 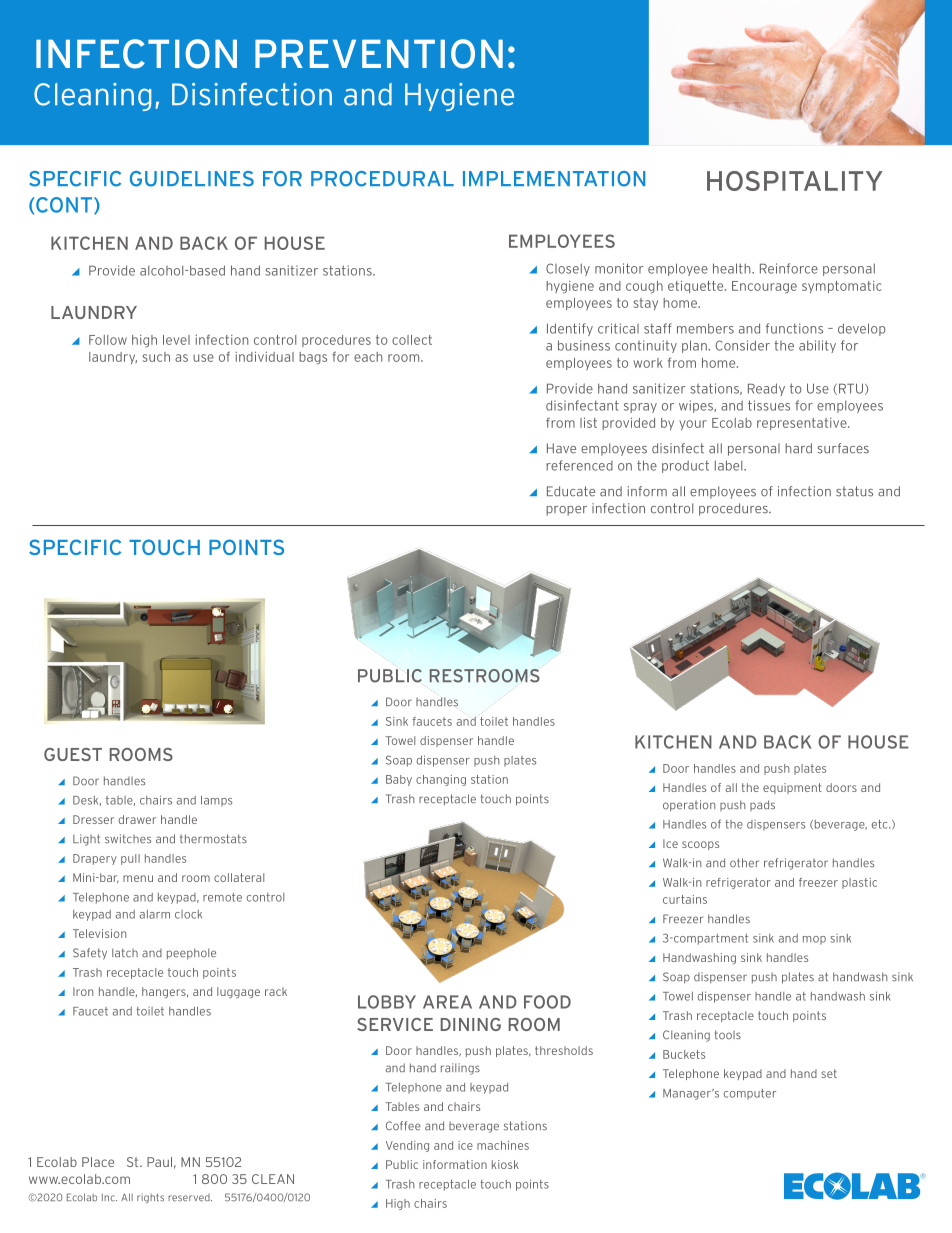 What do you see at coordinates (73, 754) in the page?
I see `GUEST` at bounding box center [73, 754].
